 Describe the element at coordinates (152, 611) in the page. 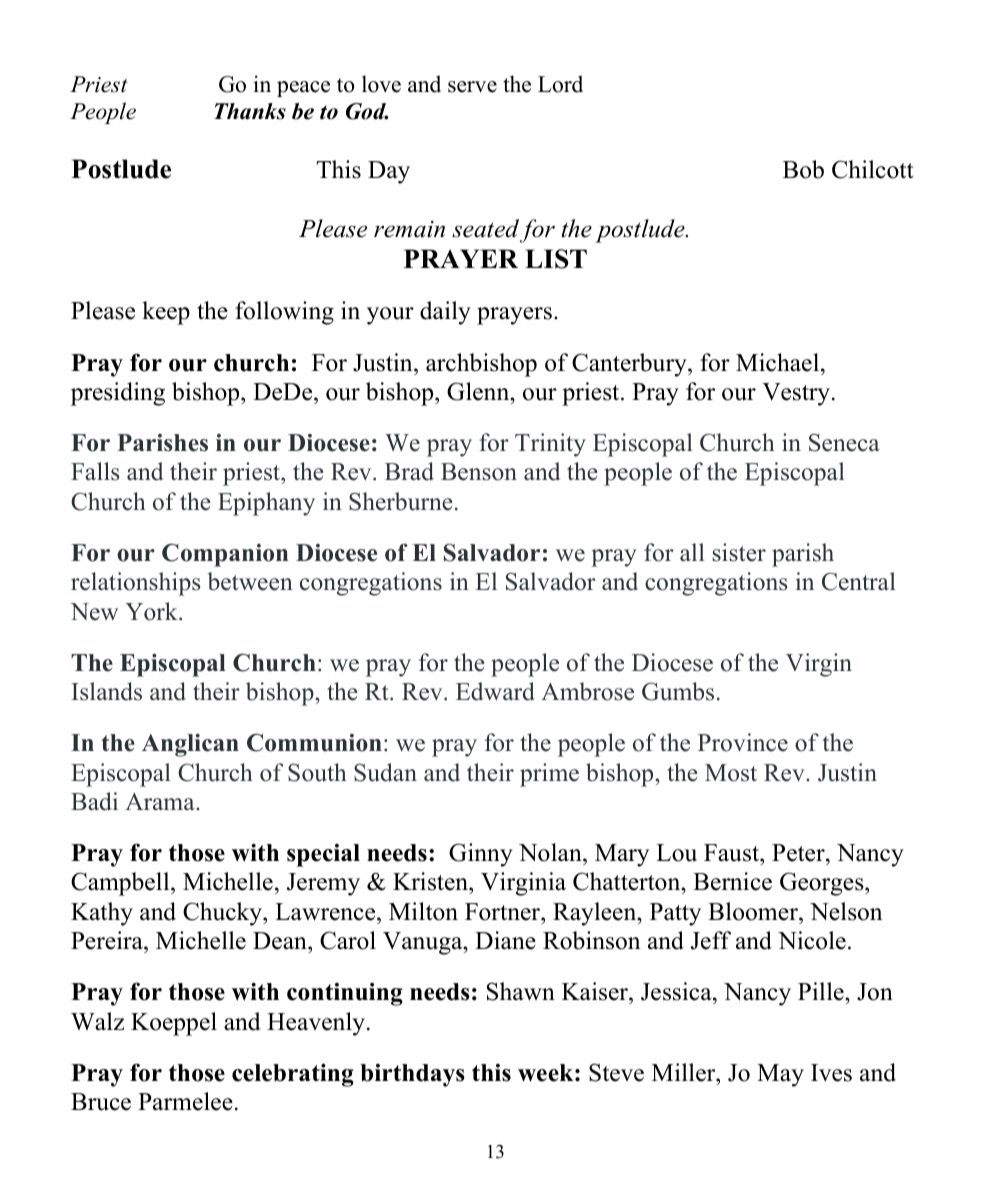

I see `York` at that location.
